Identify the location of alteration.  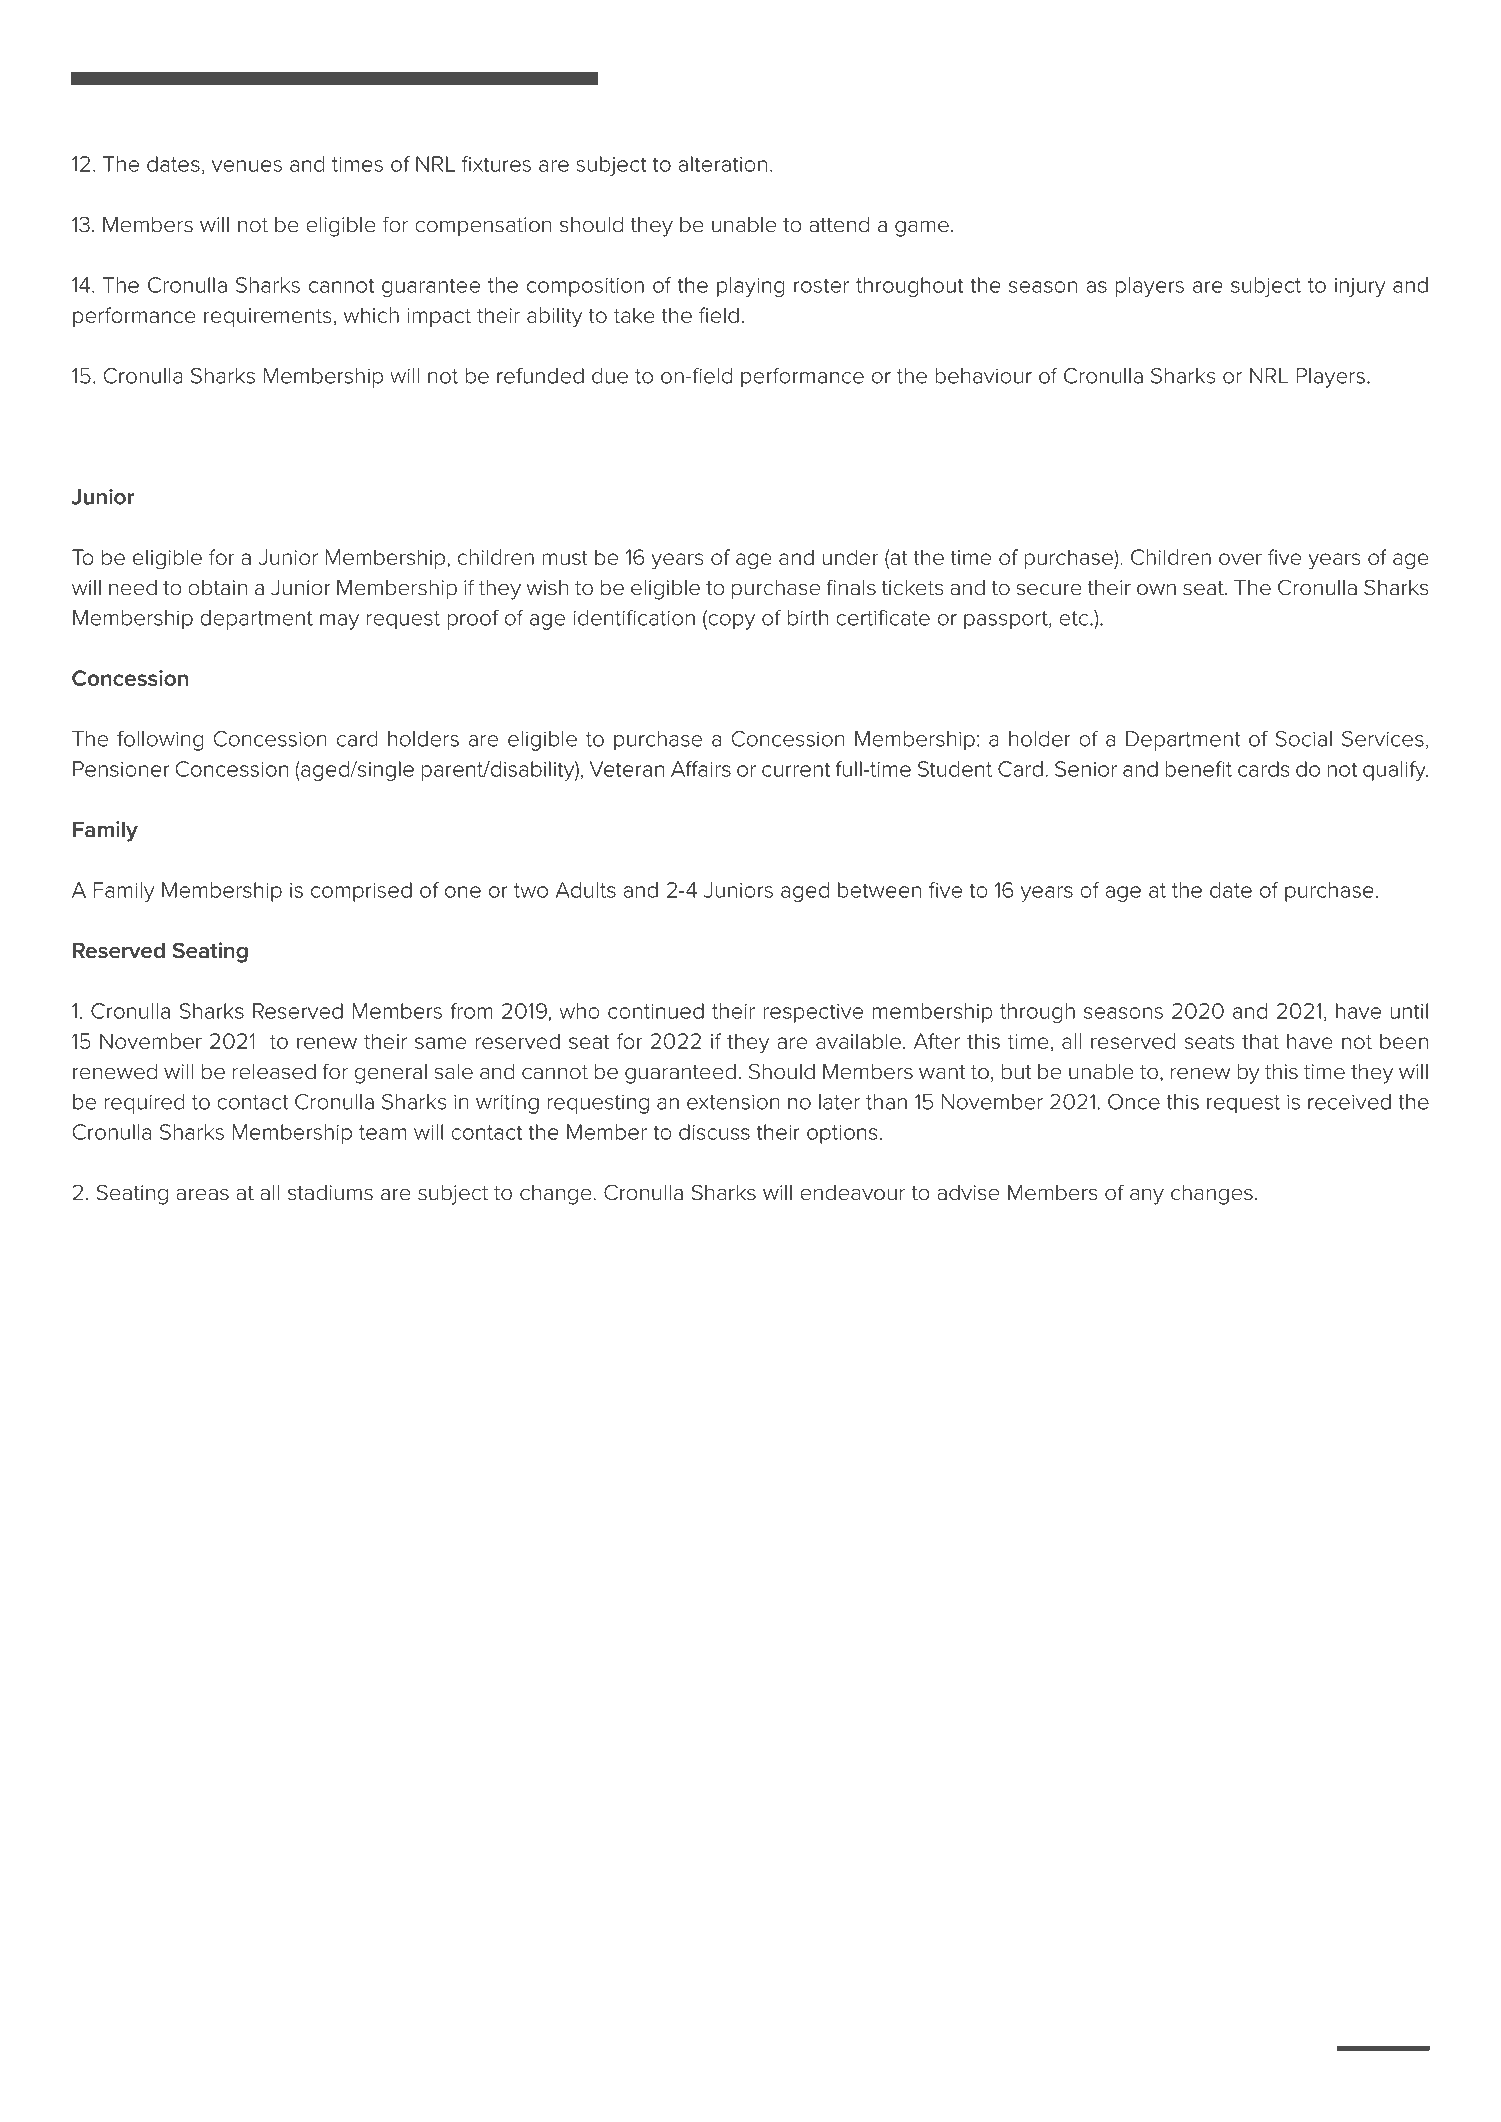
(722, 164).
